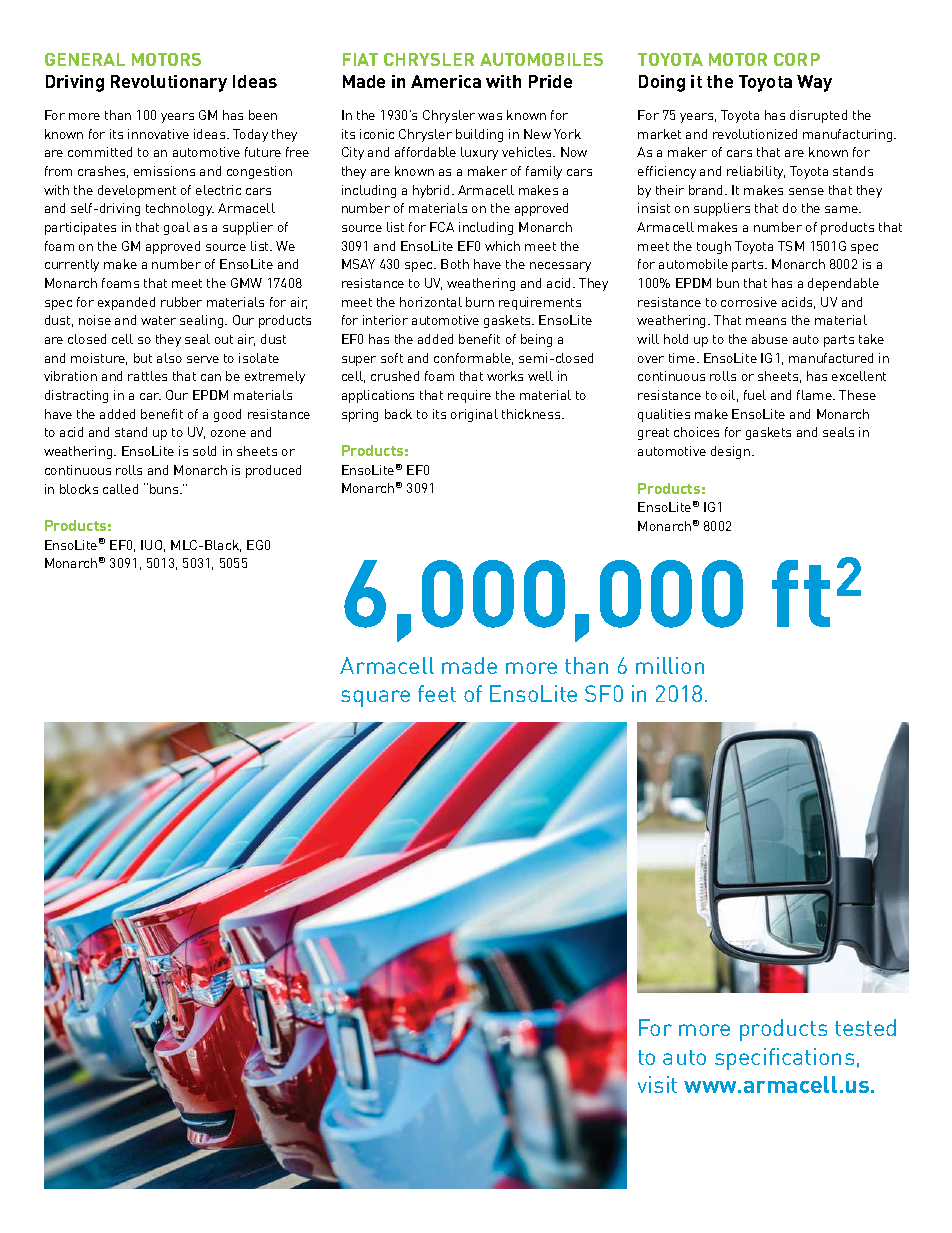 The image size is (952, 1233). What do you see at coordinates (670, 665) in the screenshot?
I see `million` at bounding box center [670, 665].
